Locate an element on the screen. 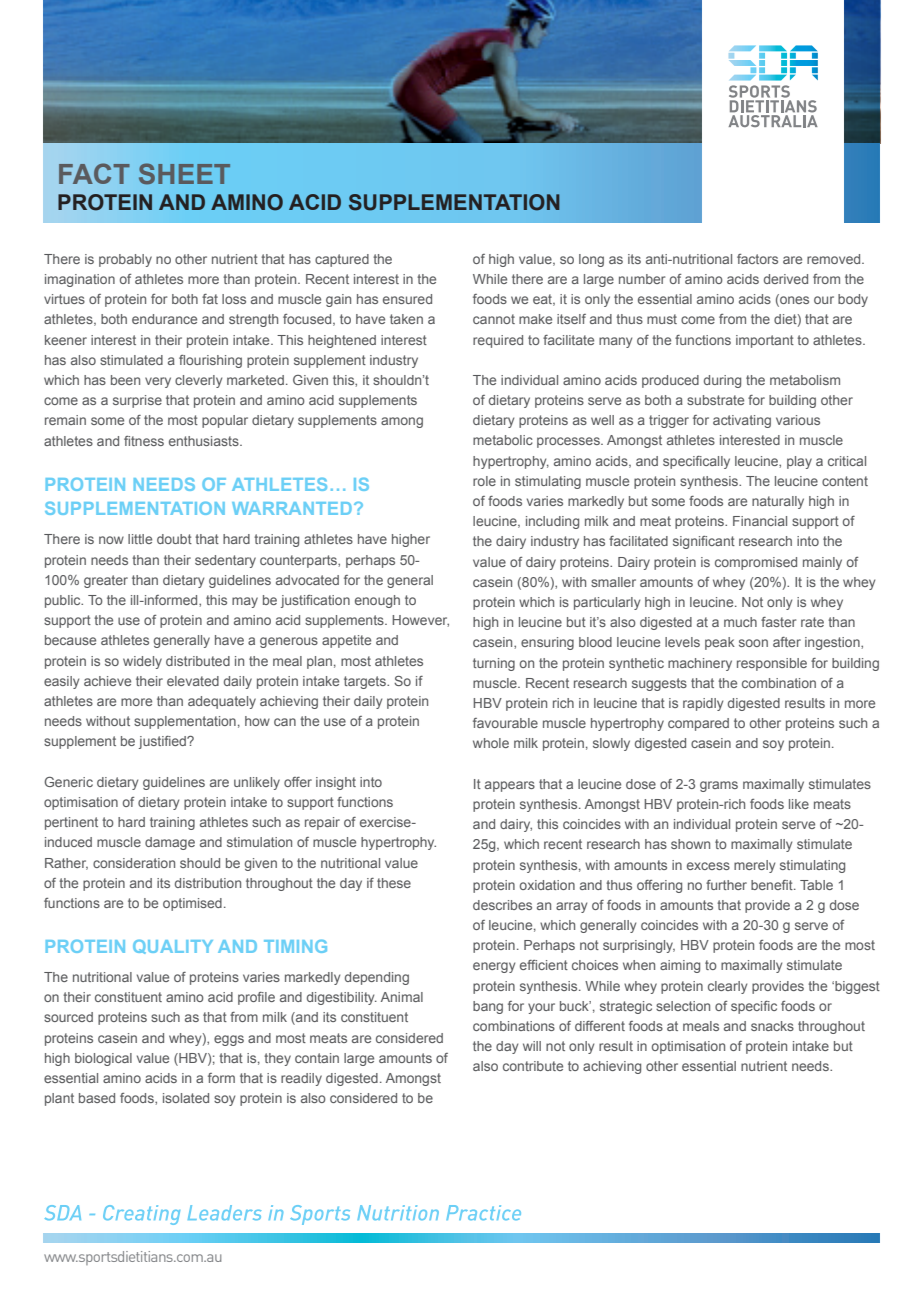  metabolic is located at coordinates (503, 440).
